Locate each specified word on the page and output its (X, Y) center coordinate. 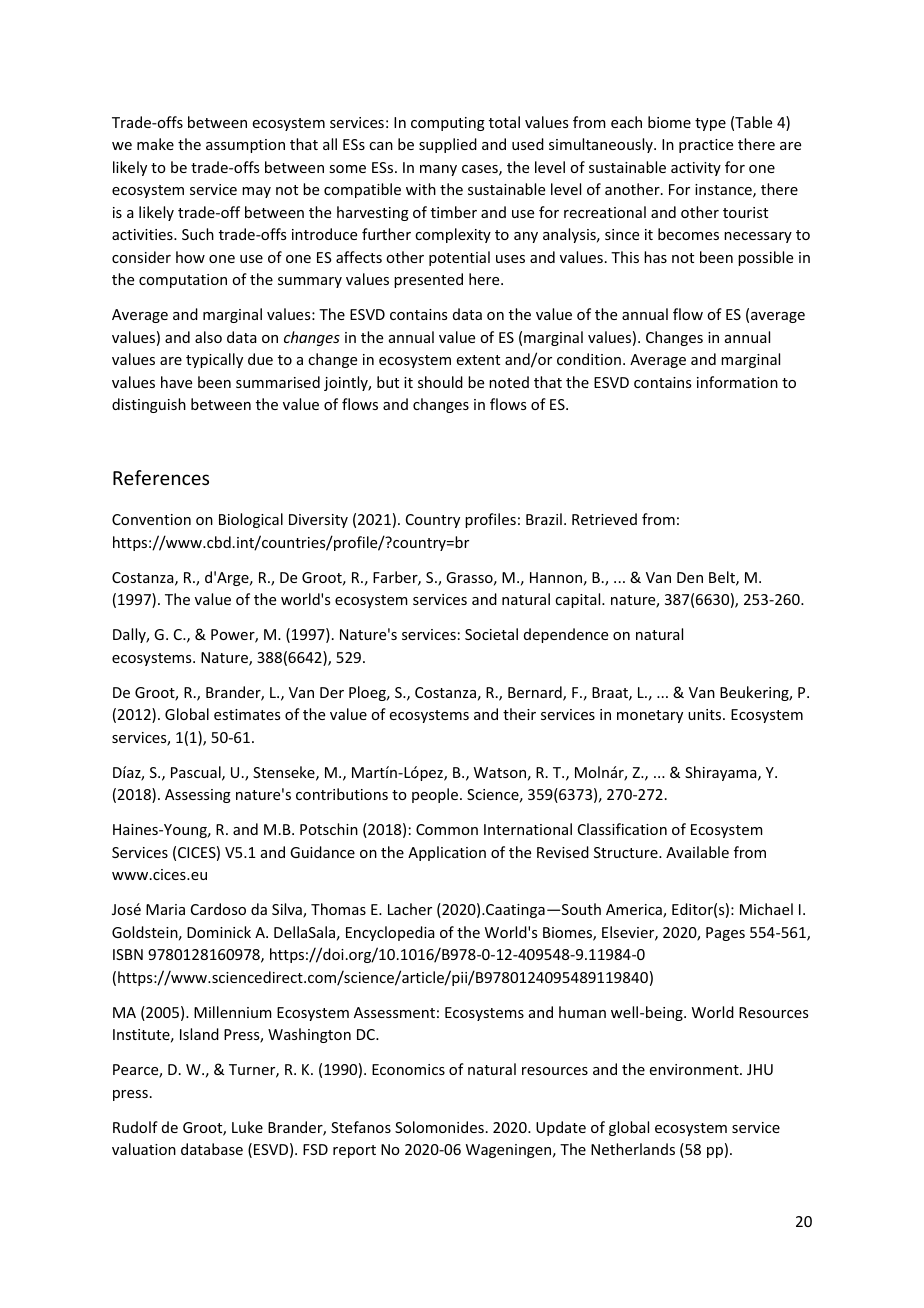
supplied (448, 145)
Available (697, 852)
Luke (247, 1127)
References (161, 477)
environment (695, 1069)
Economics (408, 1069)
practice (706, 146)
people (436, 795)
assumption (245, 146)
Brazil (544, 519)
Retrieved (604, 519)
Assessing (198, 796)
